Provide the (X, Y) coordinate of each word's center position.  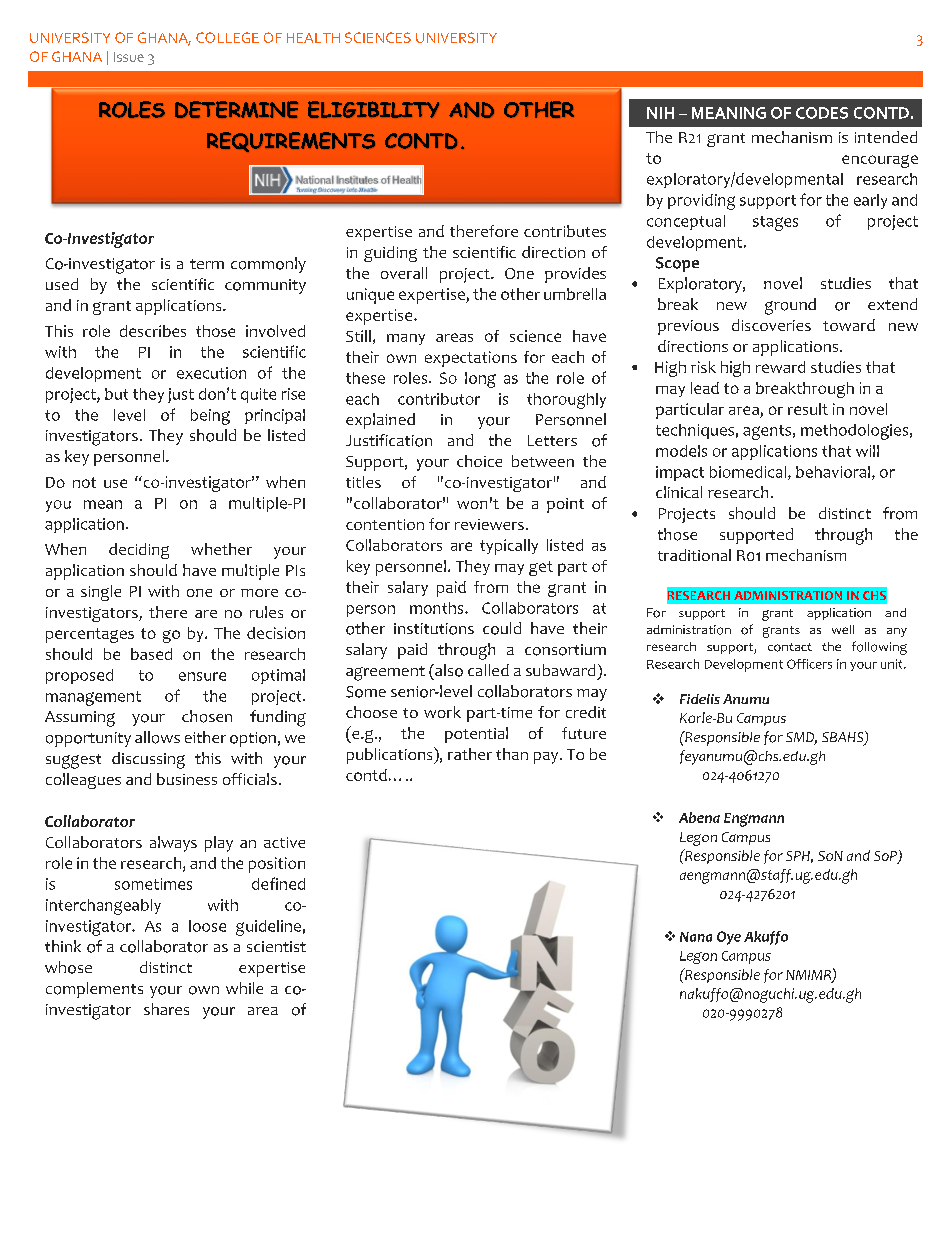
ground (790, 306)
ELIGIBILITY (373, 109)
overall (404, 273)
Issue (129, 57)
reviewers (489, 524)
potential (476, 735)
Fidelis (700, 699)
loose (207, 926)
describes (153, 331)
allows (157, 737)
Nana (696, 937)
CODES (822, 113)
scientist (276, 946)
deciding (139, 551)
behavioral (833, 472)
